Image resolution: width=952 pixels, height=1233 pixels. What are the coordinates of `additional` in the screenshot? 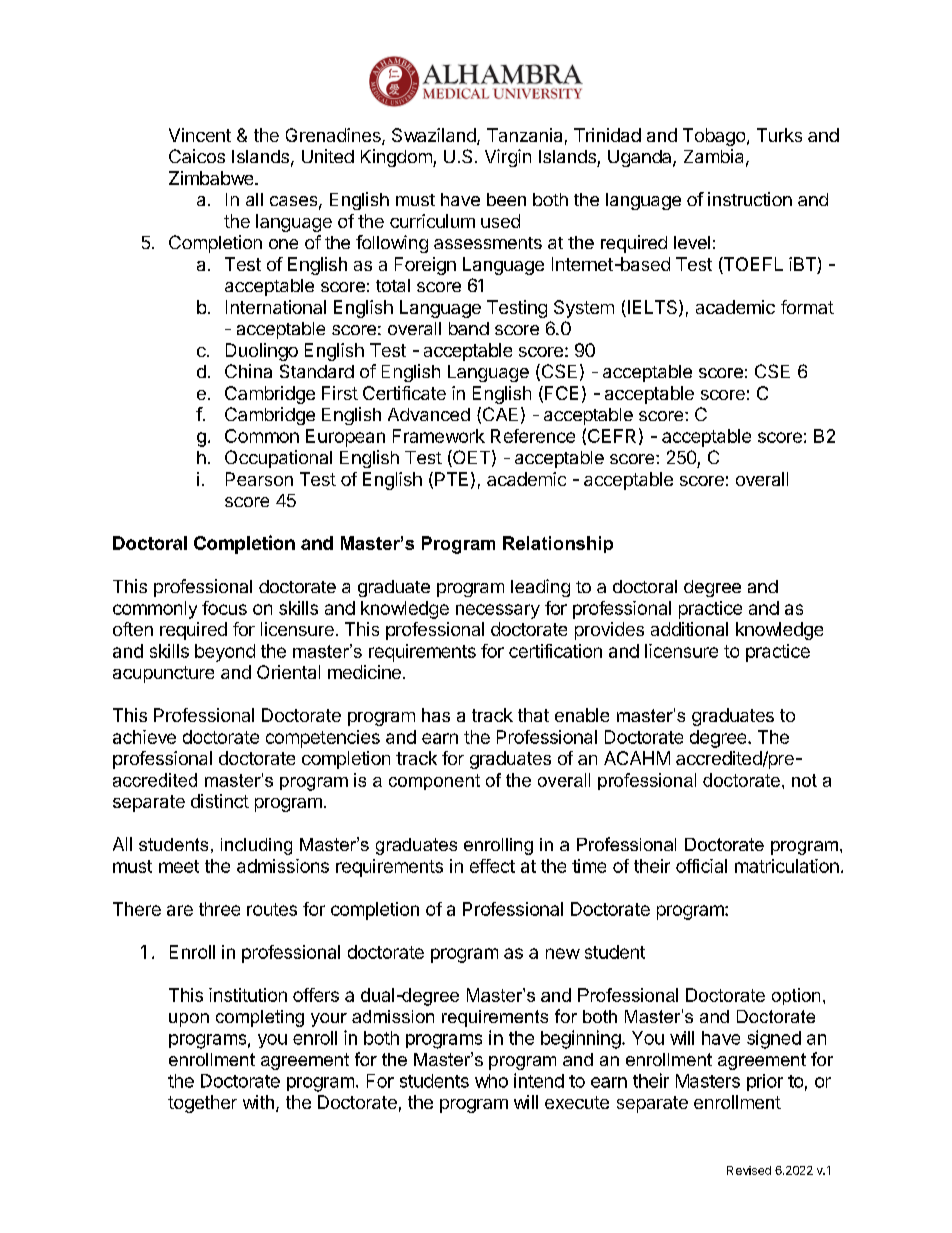 It's located at (689, 629).
